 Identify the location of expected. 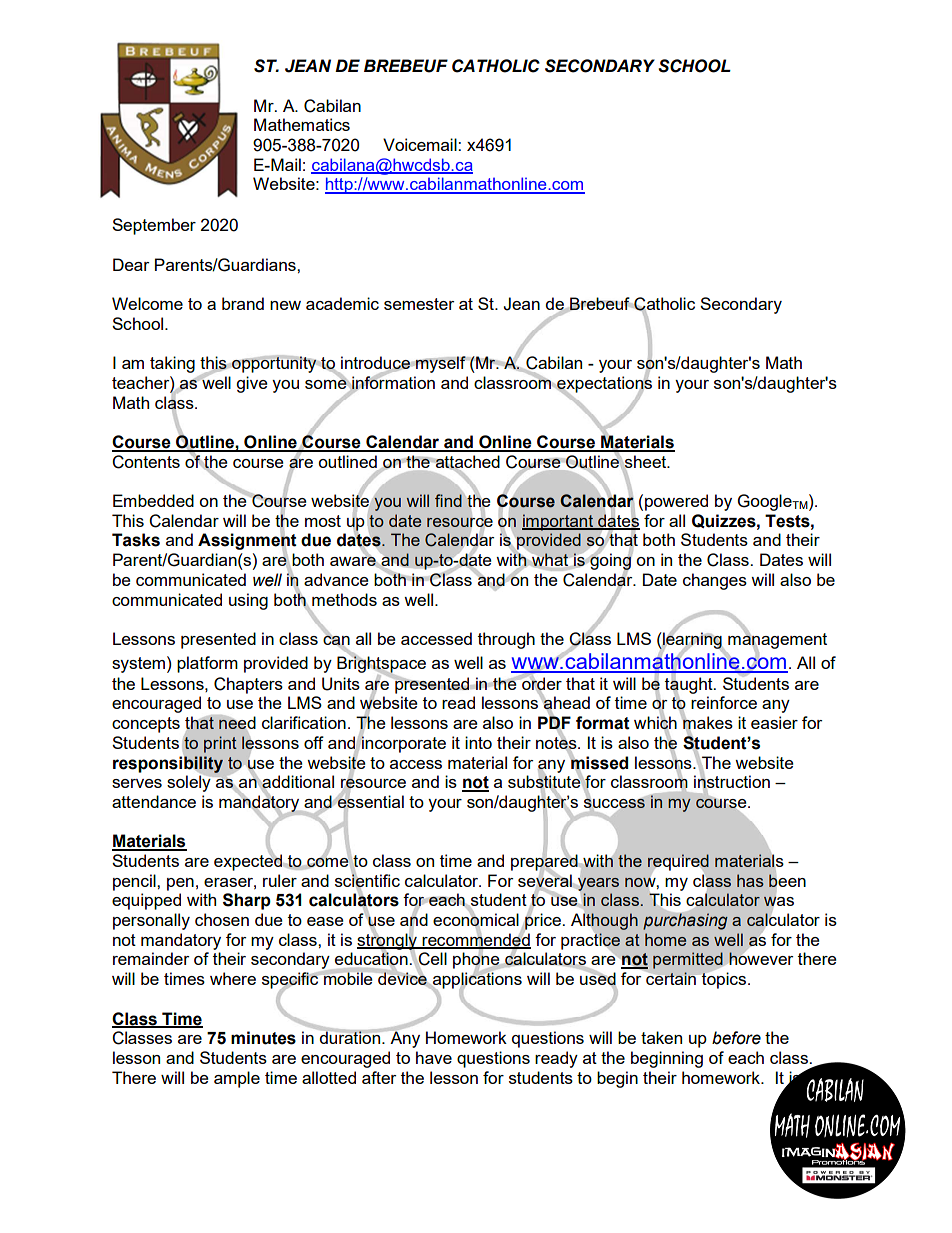
(249, 861).
